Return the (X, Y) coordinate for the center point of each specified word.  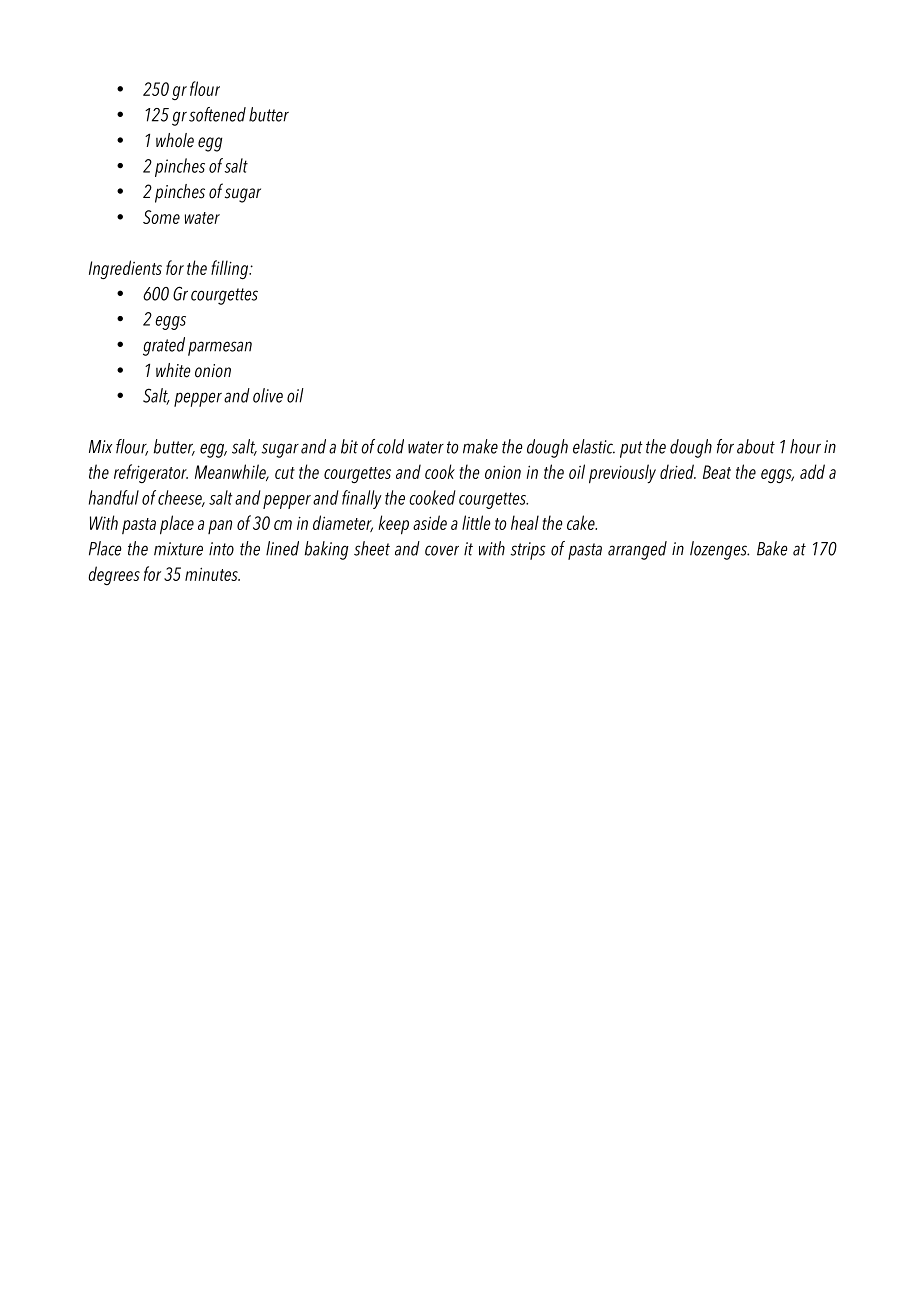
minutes (212, 574)
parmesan (220, 348)
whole (175, 140)
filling (230, 270)
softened (217, 114)
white (173, 370)
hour (805, 446)
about (756, 446)
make (480, 446)
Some (161, 217)
